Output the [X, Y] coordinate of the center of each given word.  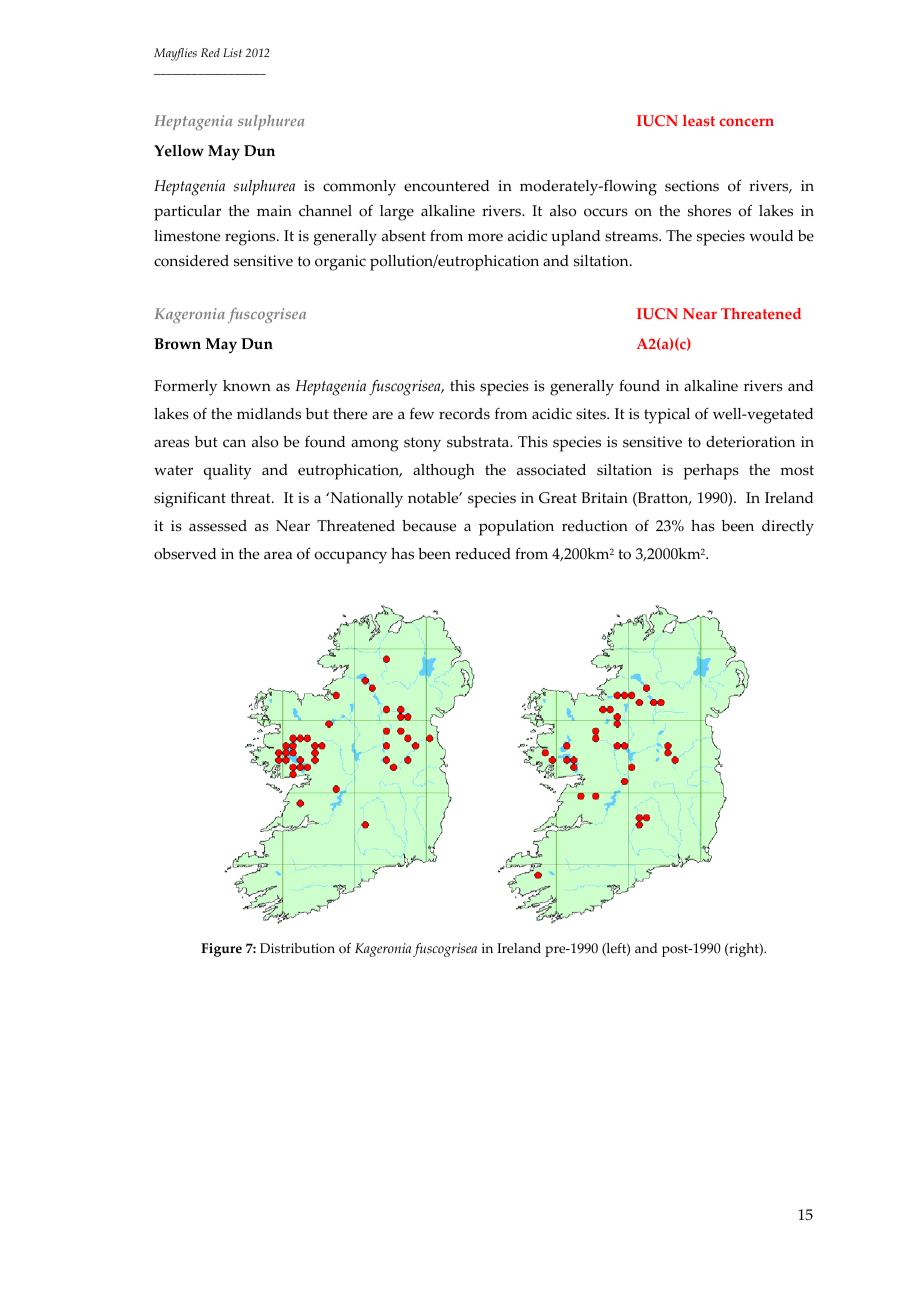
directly [788, 528]
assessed [218, 526]
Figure [221, 950]
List [232, 53]
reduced [483, 554]
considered [191, 261]
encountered [446, 186]
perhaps [711, 472]
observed [185, 554]
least [699, 120]
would [771, 236]
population [516, 528]
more [485, 237]
